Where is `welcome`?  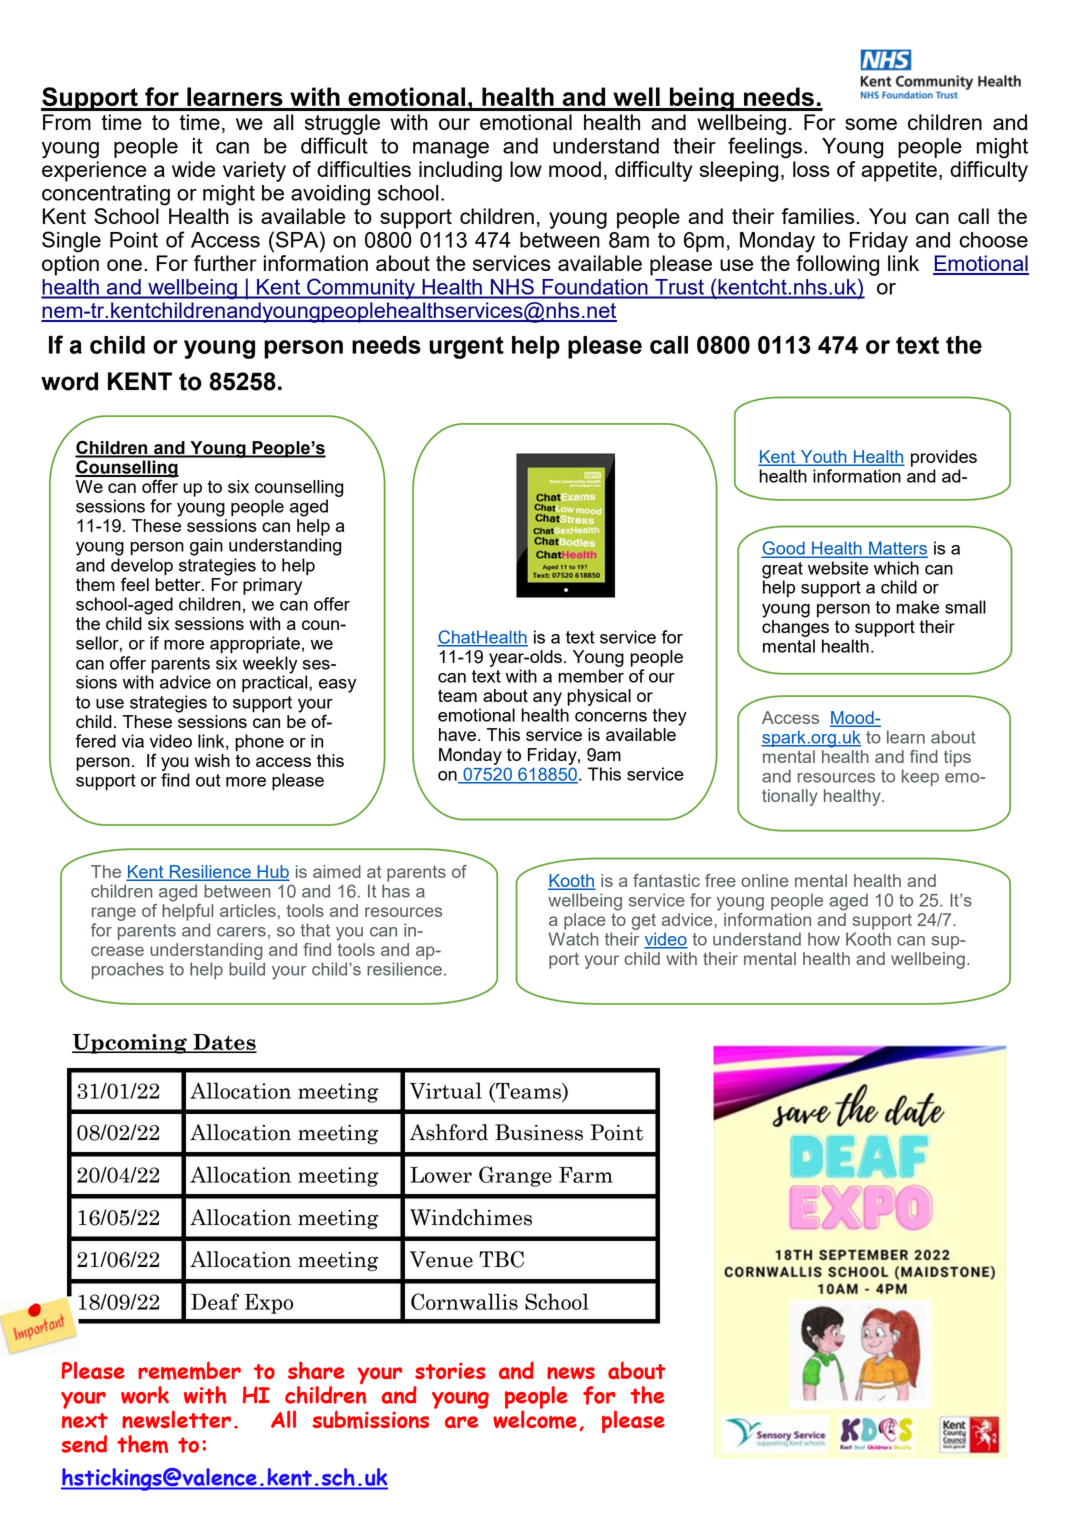
welcome is located at coordinates (535, 1418).
